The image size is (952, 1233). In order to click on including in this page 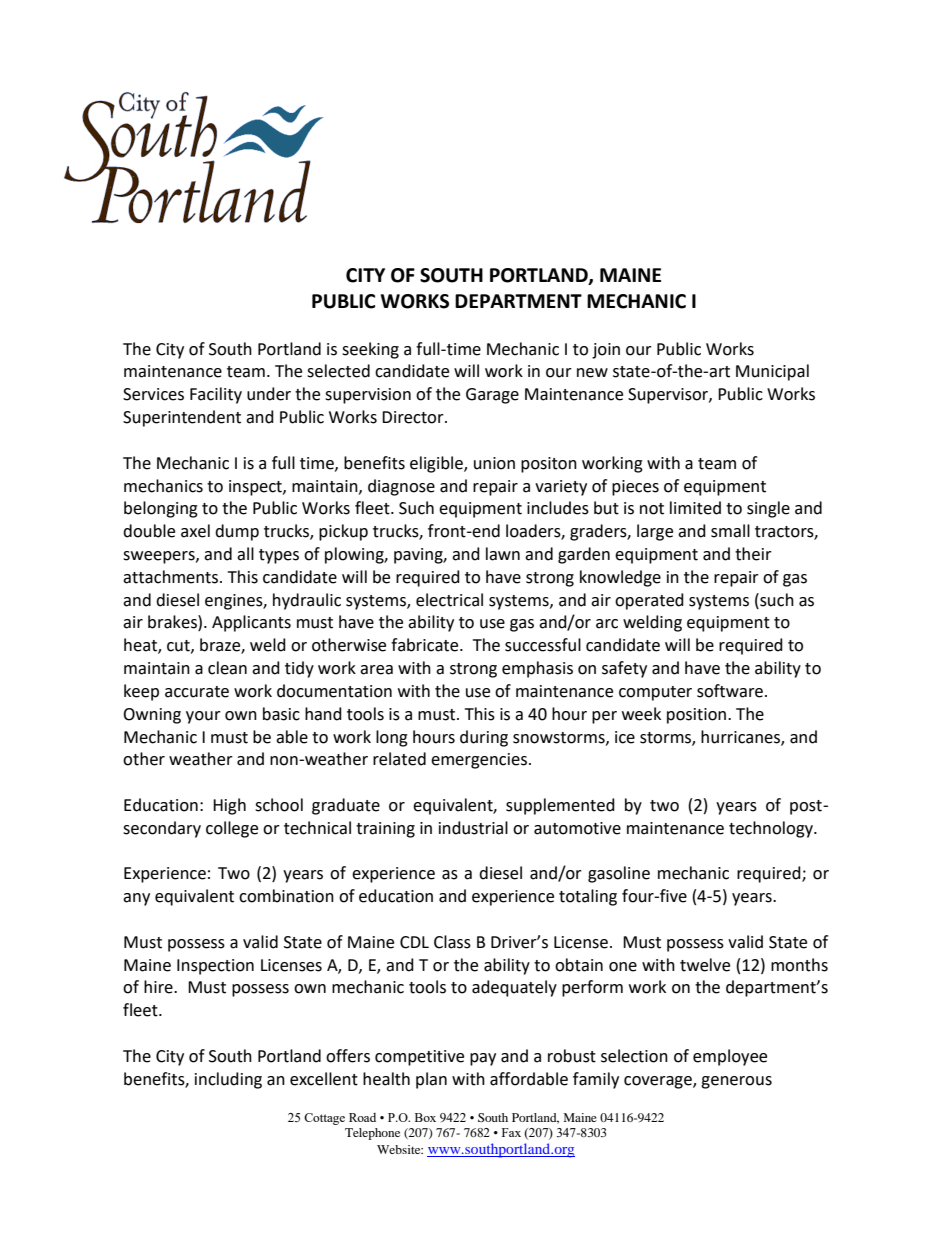, I will do `click(228, 1080)`.
